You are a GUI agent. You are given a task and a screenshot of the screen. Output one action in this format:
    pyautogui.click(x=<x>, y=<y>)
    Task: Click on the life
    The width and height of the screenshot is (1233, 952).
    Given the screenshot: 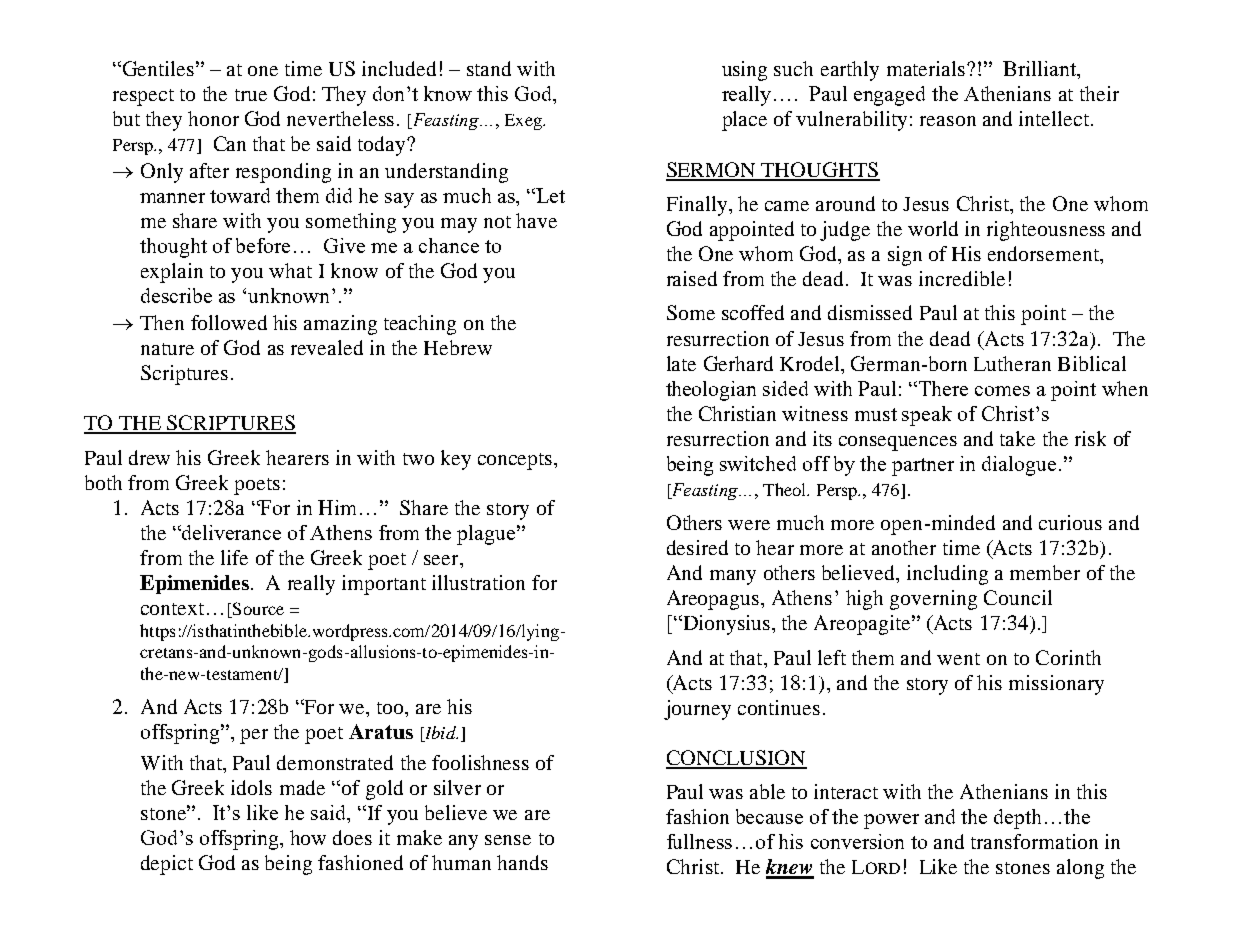 What is the action you would take?
    pyautogui.click(x=234, y=557)
